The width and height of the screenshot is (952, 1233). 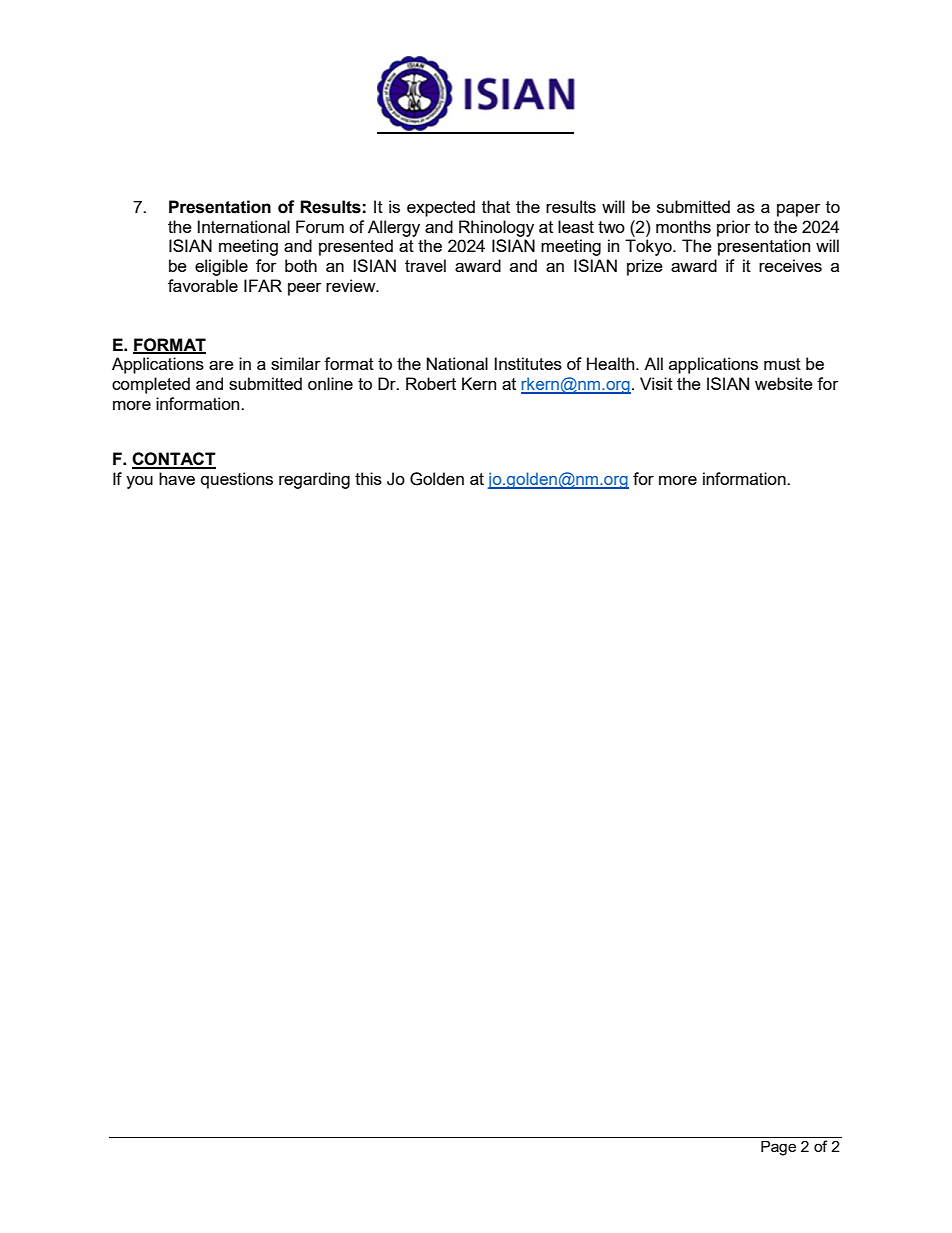 I want to click on Page, so click(x=778, y=1148).
